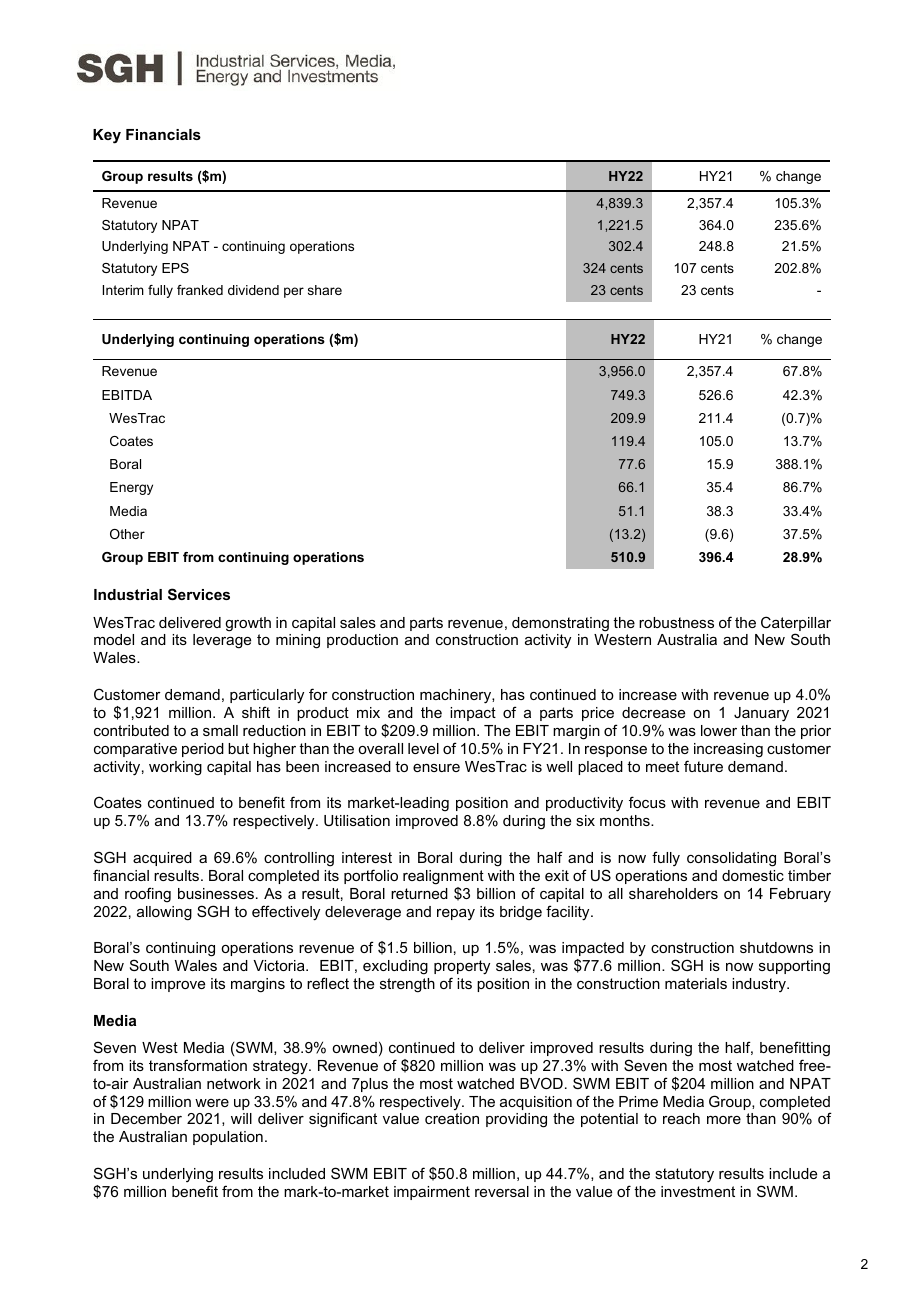  I want to click on repay, so click(456, 914).
